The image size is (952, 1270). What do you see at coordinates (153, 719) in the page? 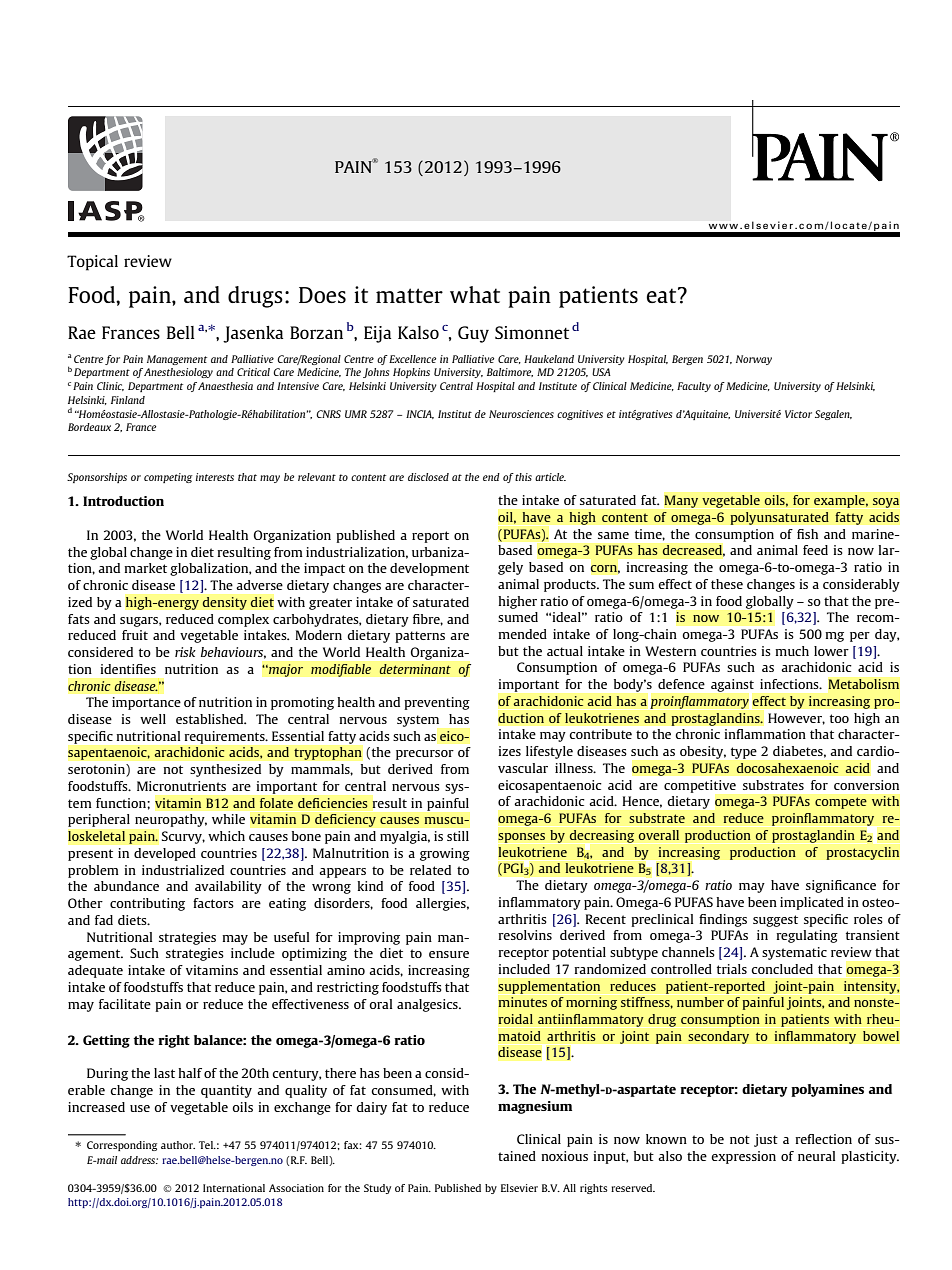
I see `well` at bounding box center [153, 719].
